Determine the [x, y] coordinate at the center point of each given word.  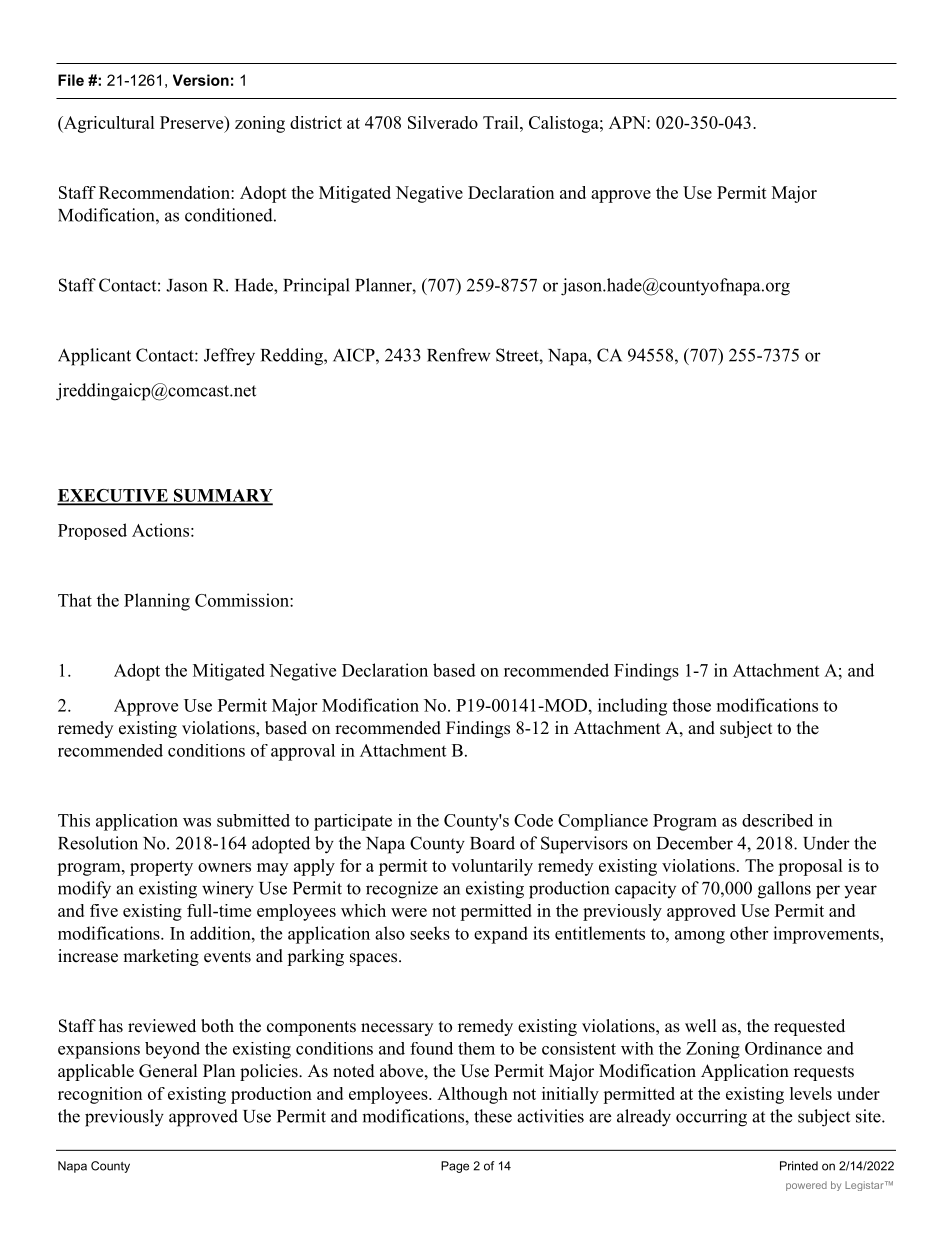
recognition [100, 1095]
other [749, 933]
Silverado [443, 122]
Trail [502, 122]
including [632, 707]
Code [533, 820]
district [316, 122]
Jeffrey [229, 357]
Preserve [193, 122]
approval [303, 752]
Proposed [92, 531]
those [691, 705]
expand [501, 935]
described [777, 820]
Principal [316, 287]
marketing [161, 957]
